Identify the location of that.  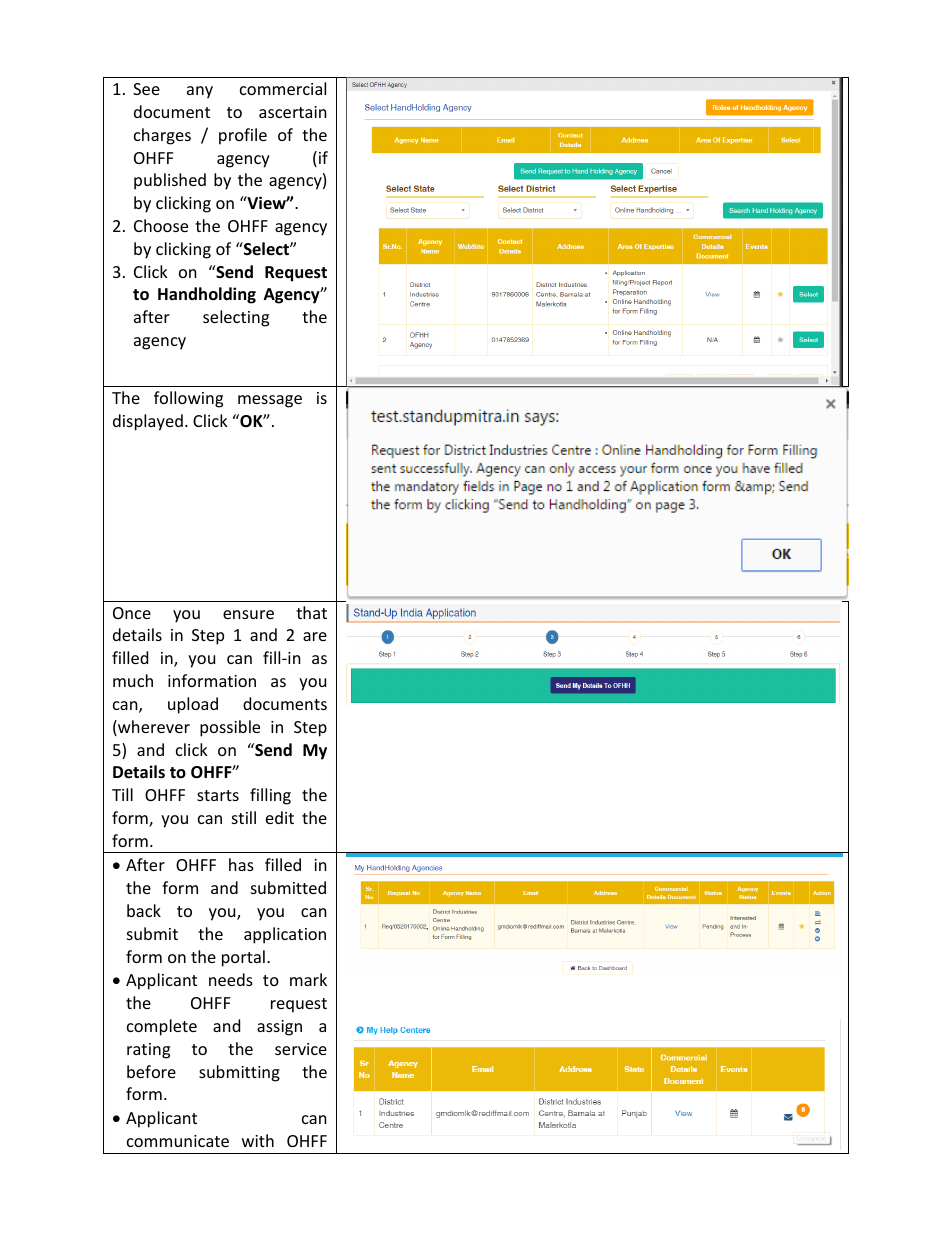
(311, 612).
